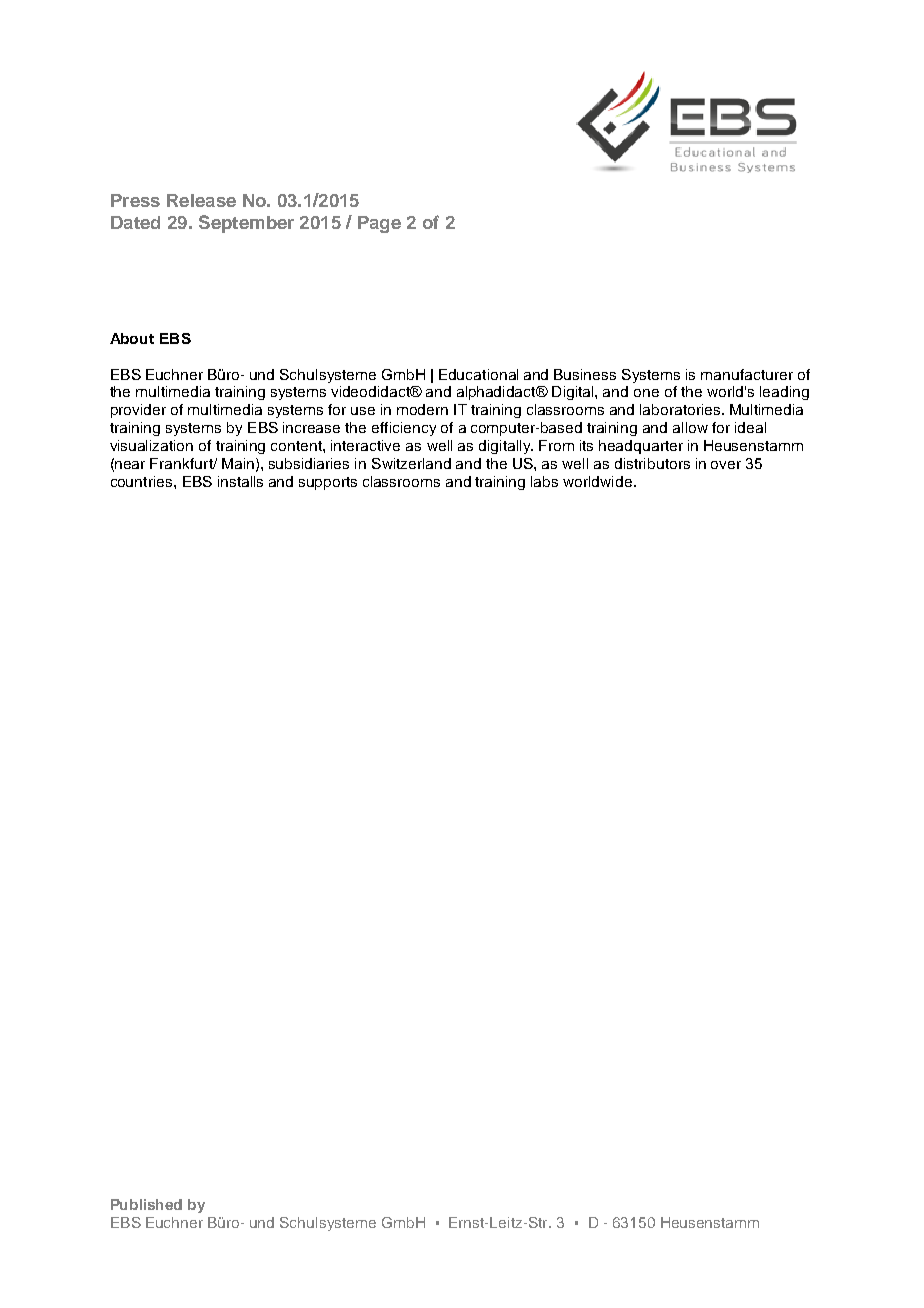  I want to click on Published, so click(146, 1204).
